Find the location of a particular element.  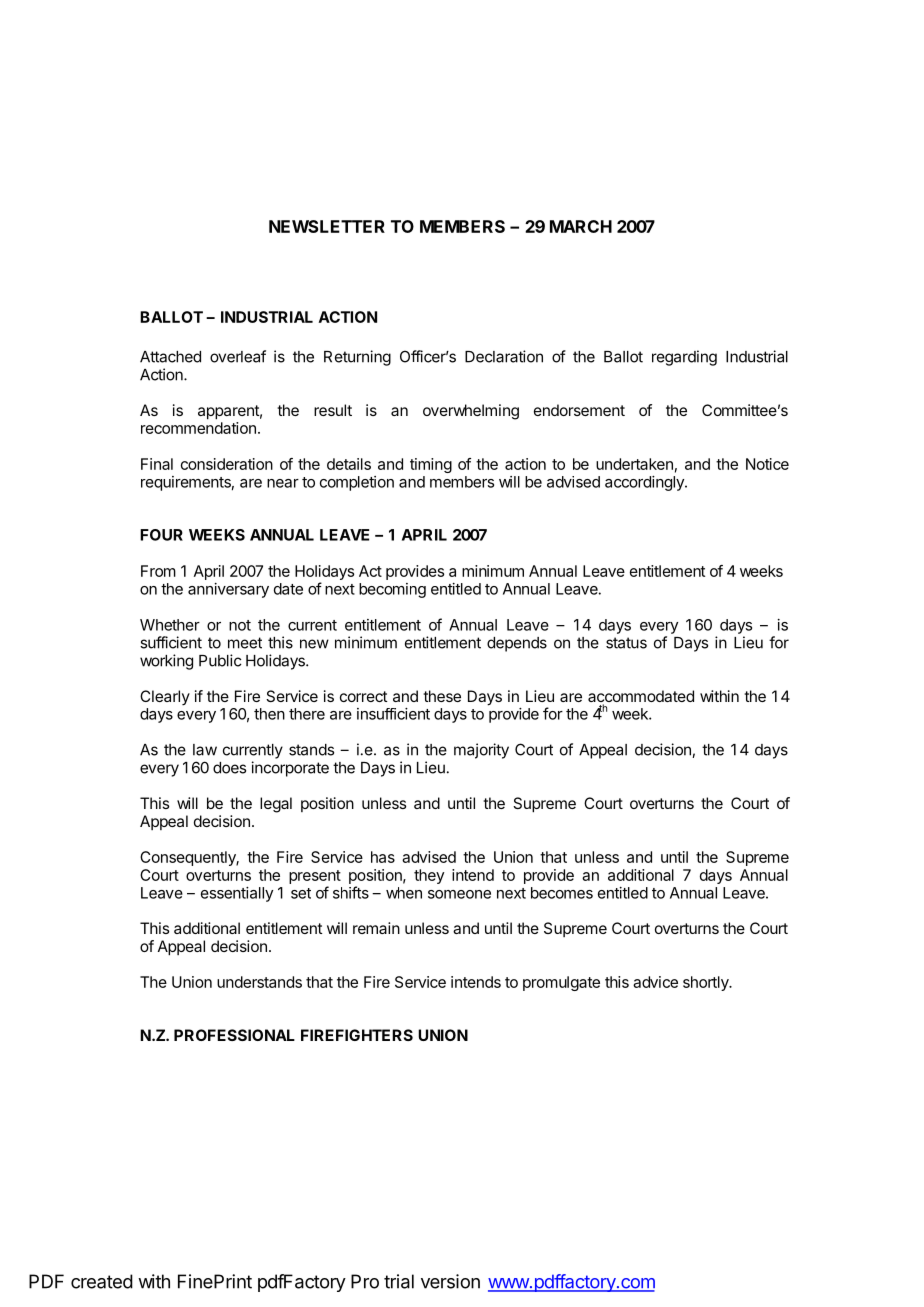

version is located at coordinates (450, 1281).
